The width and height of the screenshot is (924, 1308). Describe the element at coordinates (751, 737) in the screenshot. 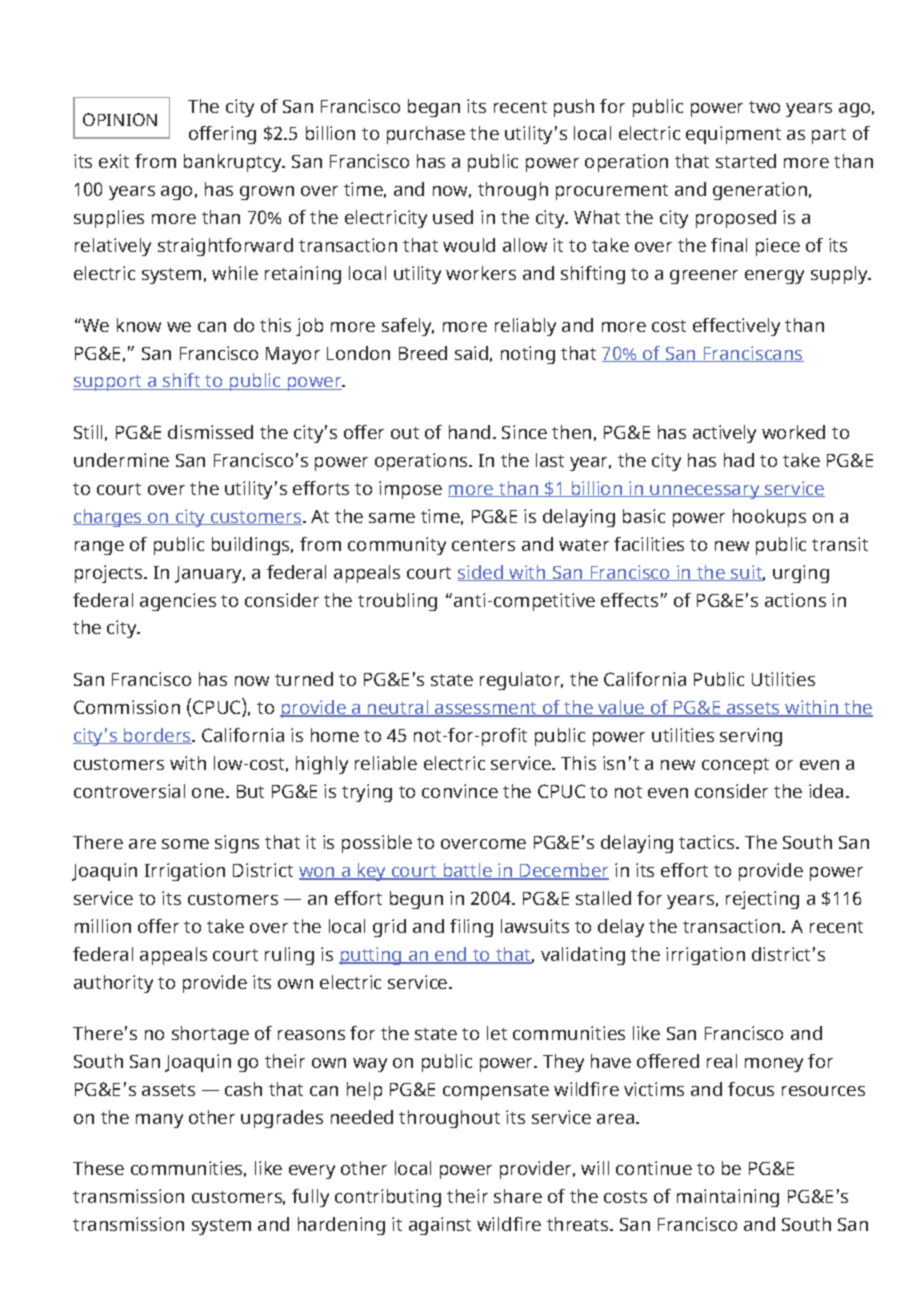

I see `serving` at that location.
